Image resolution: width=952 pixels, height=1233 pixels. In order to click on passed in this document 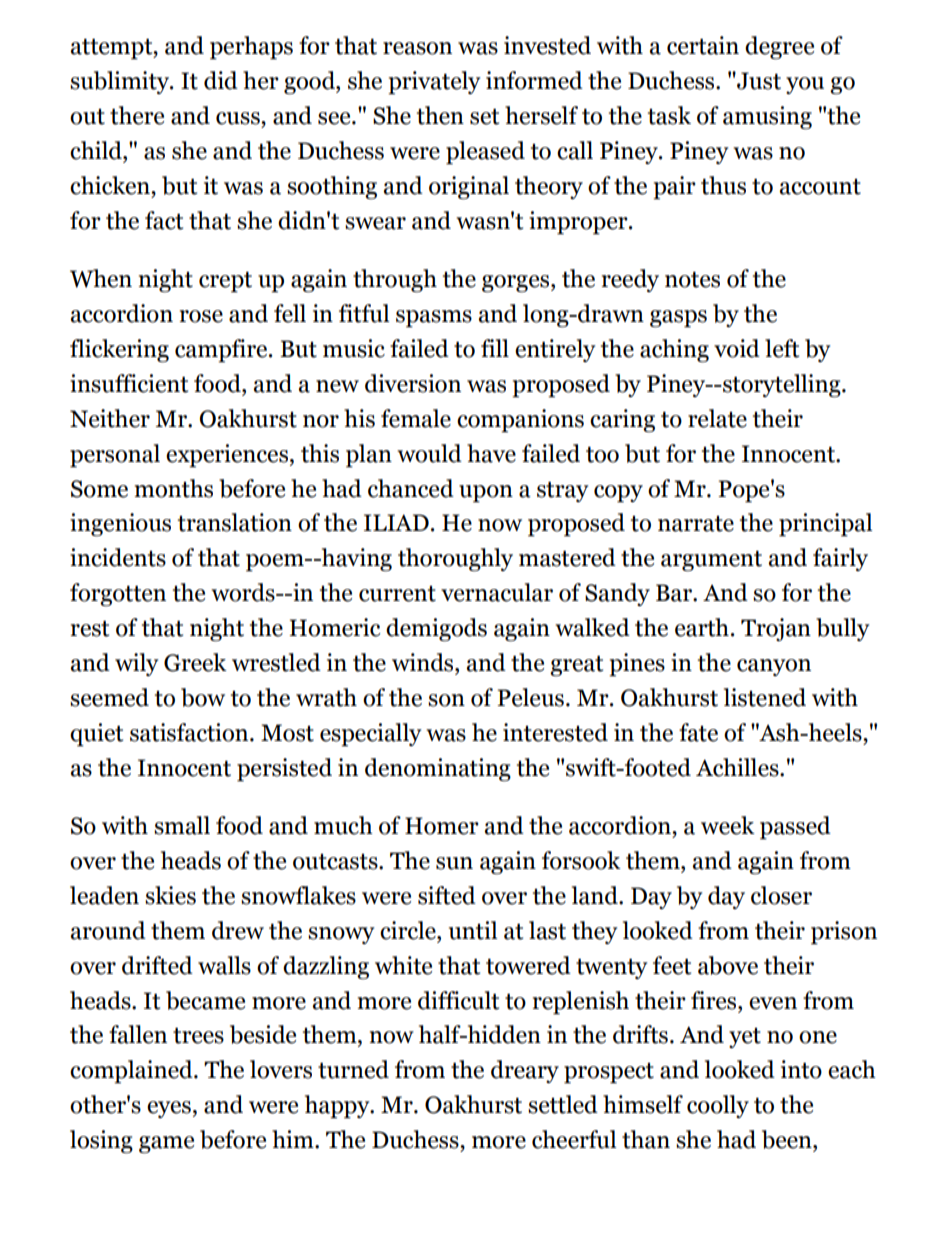, I will do `click(795, 828)`.
